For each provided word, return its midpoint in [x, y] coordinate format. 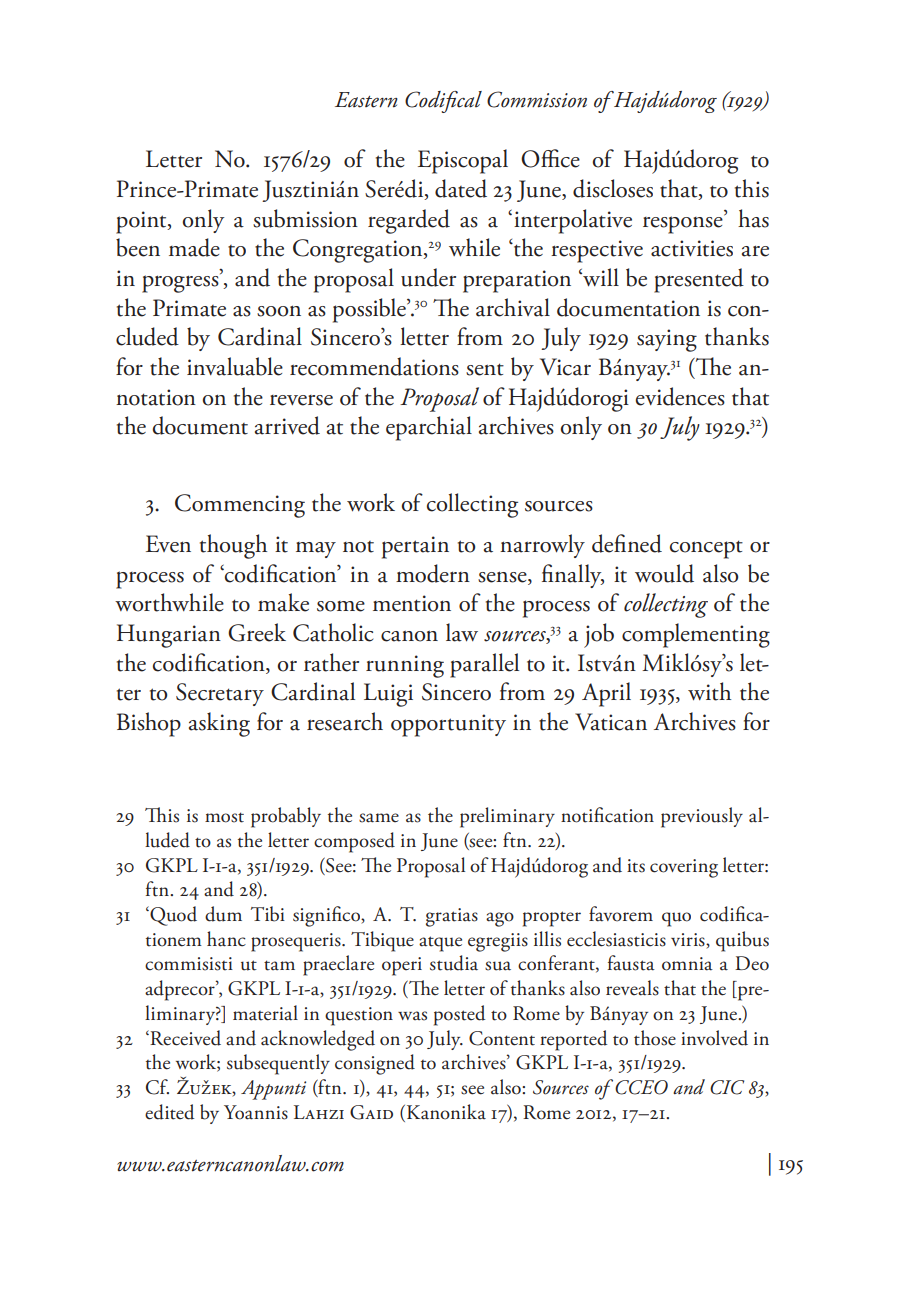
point [142, 222]
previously [702, 817]
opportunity [448, 725]
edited [169, 1112]
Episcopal [463, 161]
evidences [680, 396]
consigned [375, 1064]
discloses [613, 188]
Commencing [240, 506]
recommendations [374, 366]
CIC [727, 1087]
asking [219, 724]
